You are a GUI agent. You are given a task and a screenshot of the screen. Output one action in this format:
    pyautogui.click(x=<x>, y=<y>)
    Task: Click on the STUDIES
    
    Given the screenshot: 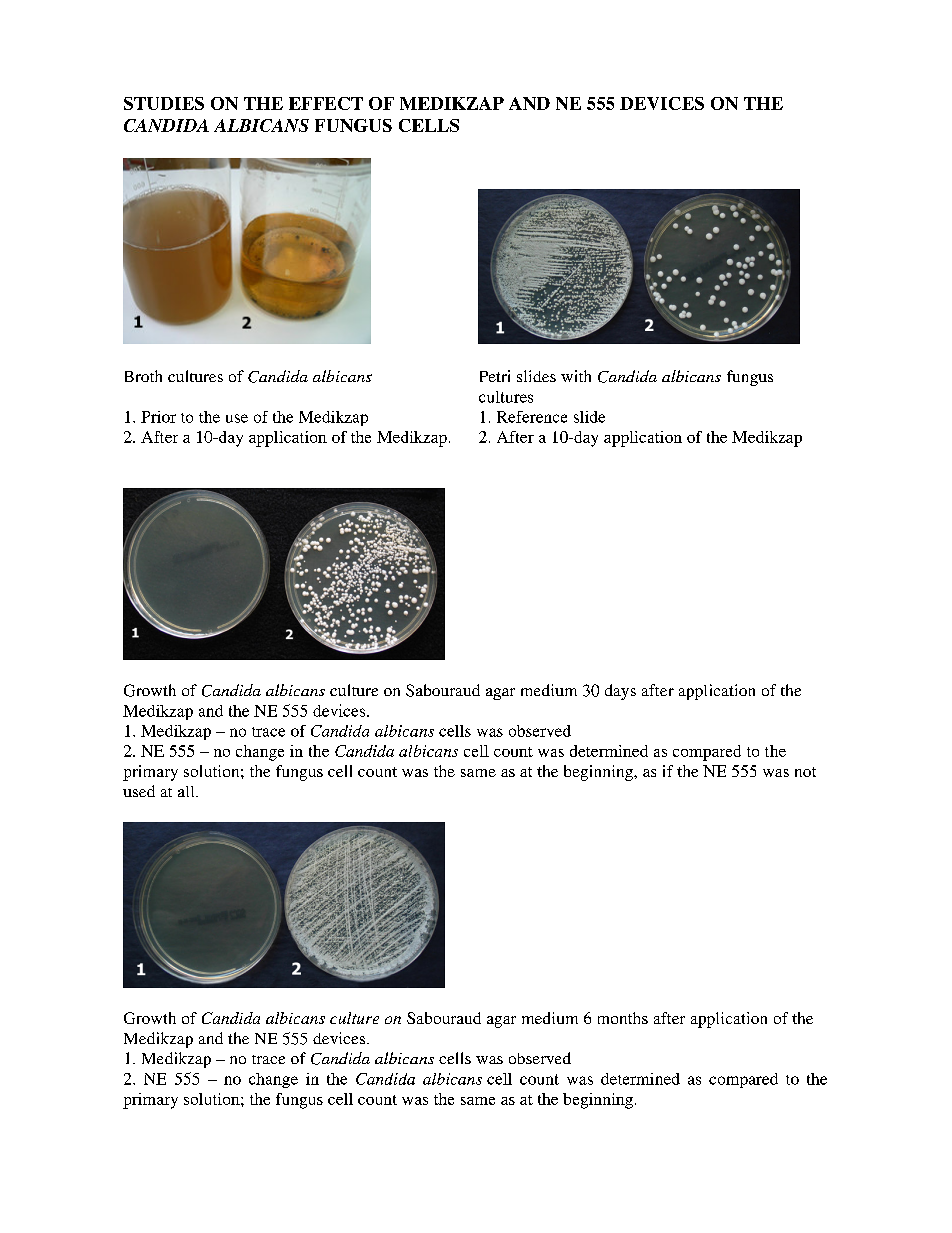 What is the action you would take?
    pyautogui.click(x=164, y=103)
